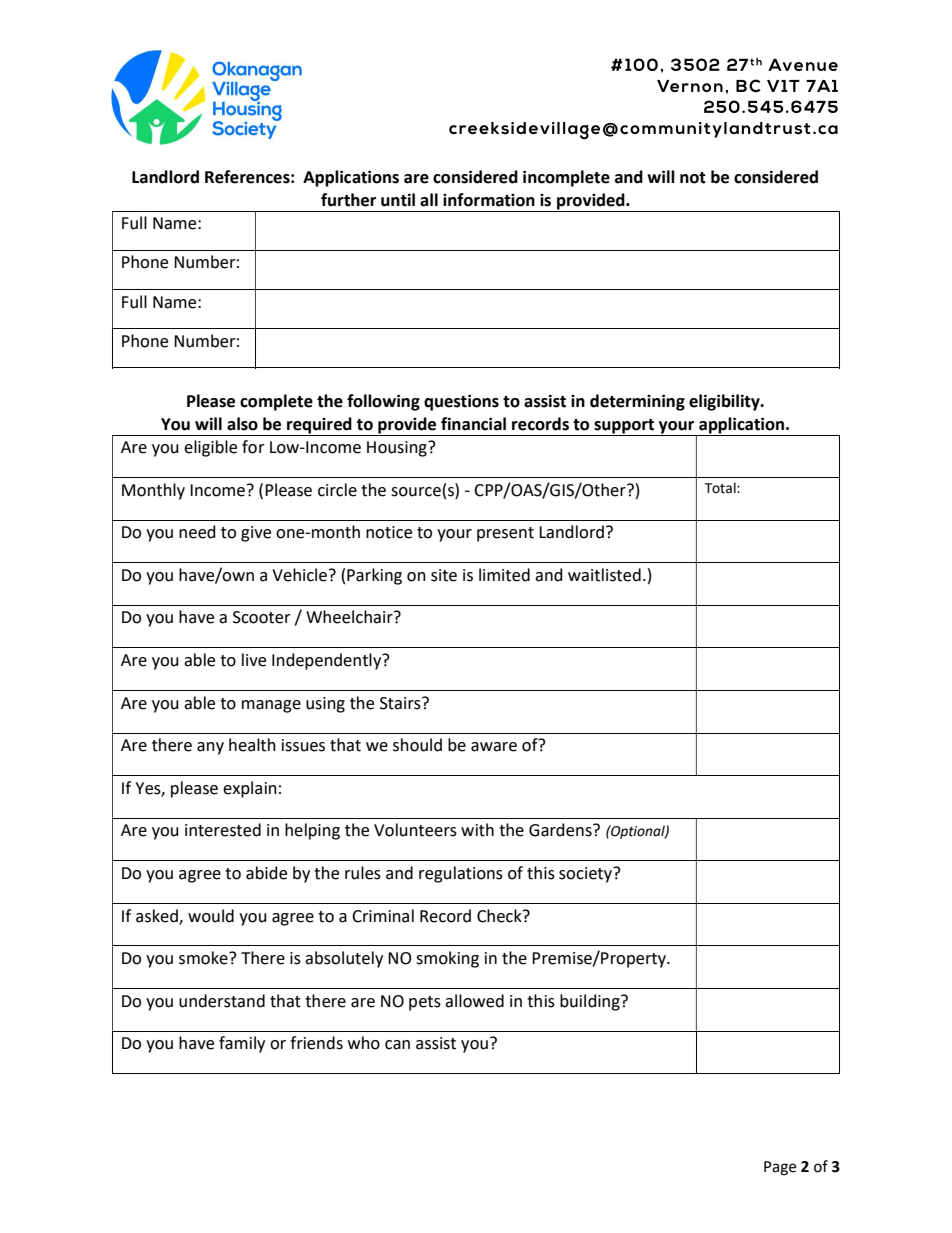  What do you see at coordinates (721, 488) in the screenshot?
I see `Total` at bounding box center [721, 488].
